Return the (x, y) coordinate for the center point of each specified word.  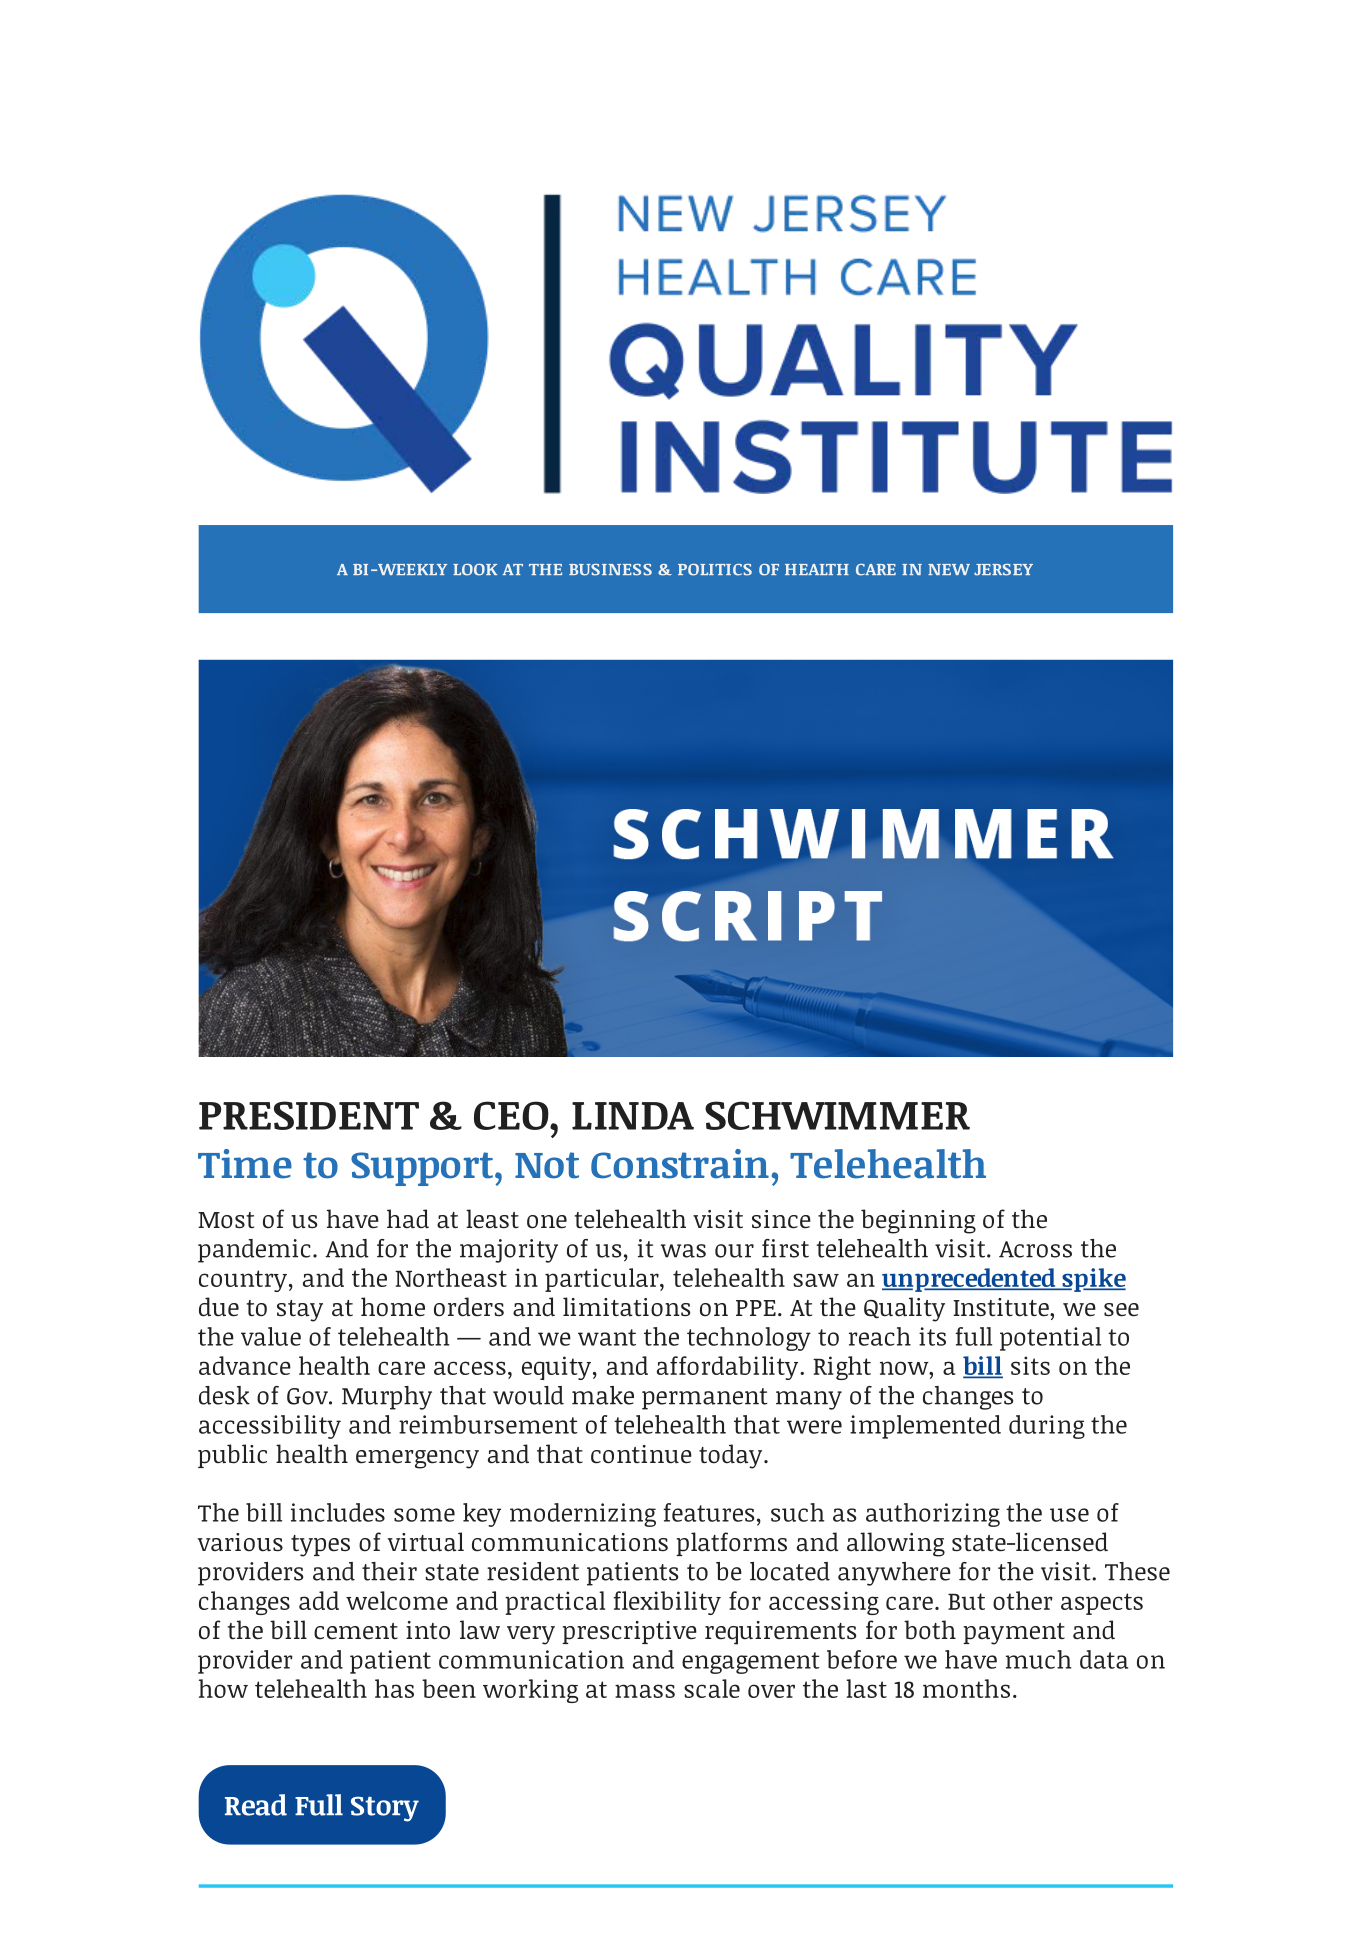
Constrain (680, 1164)
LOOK (475, 570)
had (408, 1219)
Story (385, 1809)
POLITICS (715, 570)
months (966, 1688)
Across (1035, 1249)
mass (645, 1691)
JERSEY (1003, 570)
